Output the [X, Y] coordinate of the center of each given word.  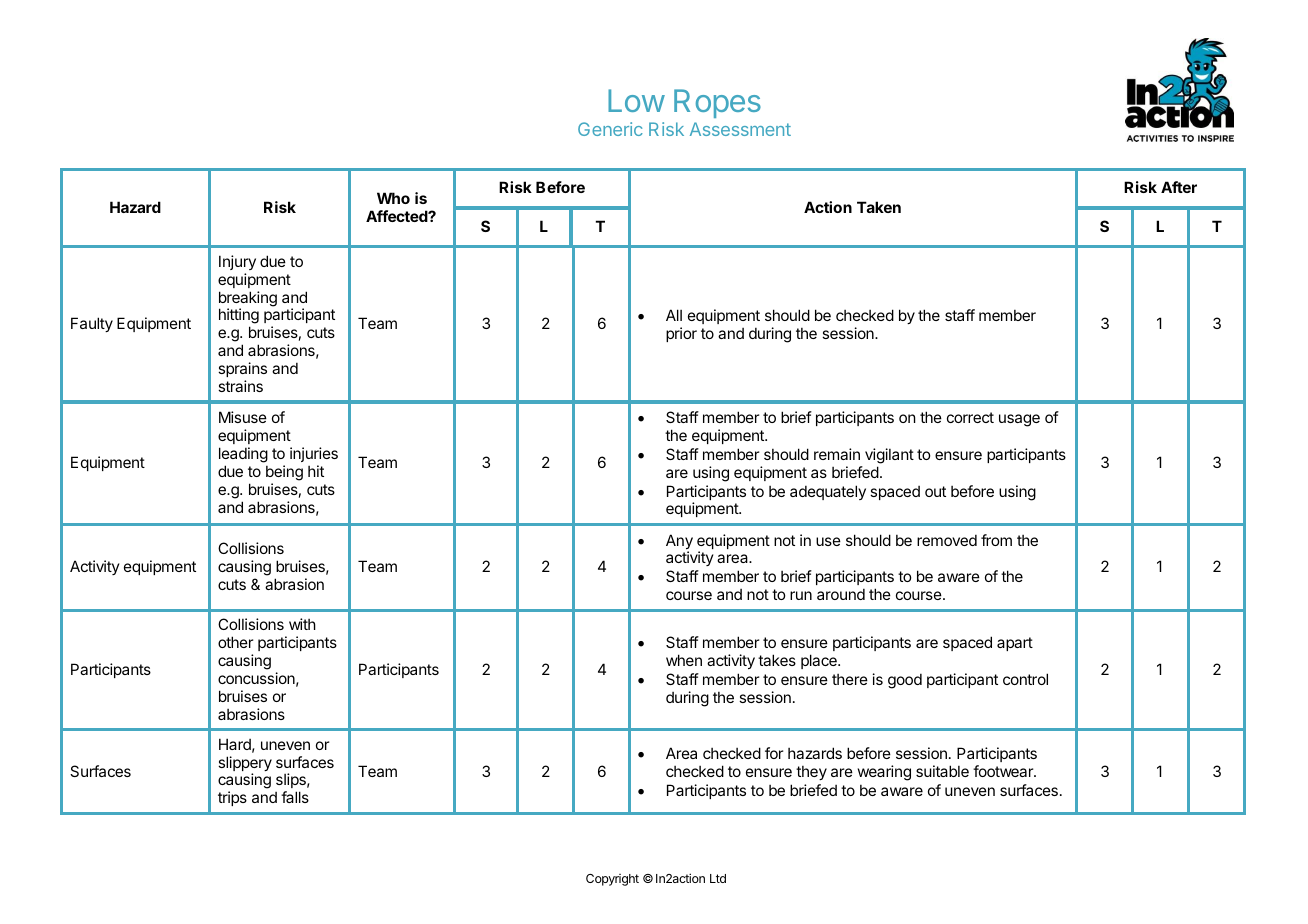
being [284, 473]
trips [232, 798]
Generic [610, 129]
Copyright [612, 880]
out [935, 491]
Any [679, 543]
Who [393, 198]
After [1179, 187]
